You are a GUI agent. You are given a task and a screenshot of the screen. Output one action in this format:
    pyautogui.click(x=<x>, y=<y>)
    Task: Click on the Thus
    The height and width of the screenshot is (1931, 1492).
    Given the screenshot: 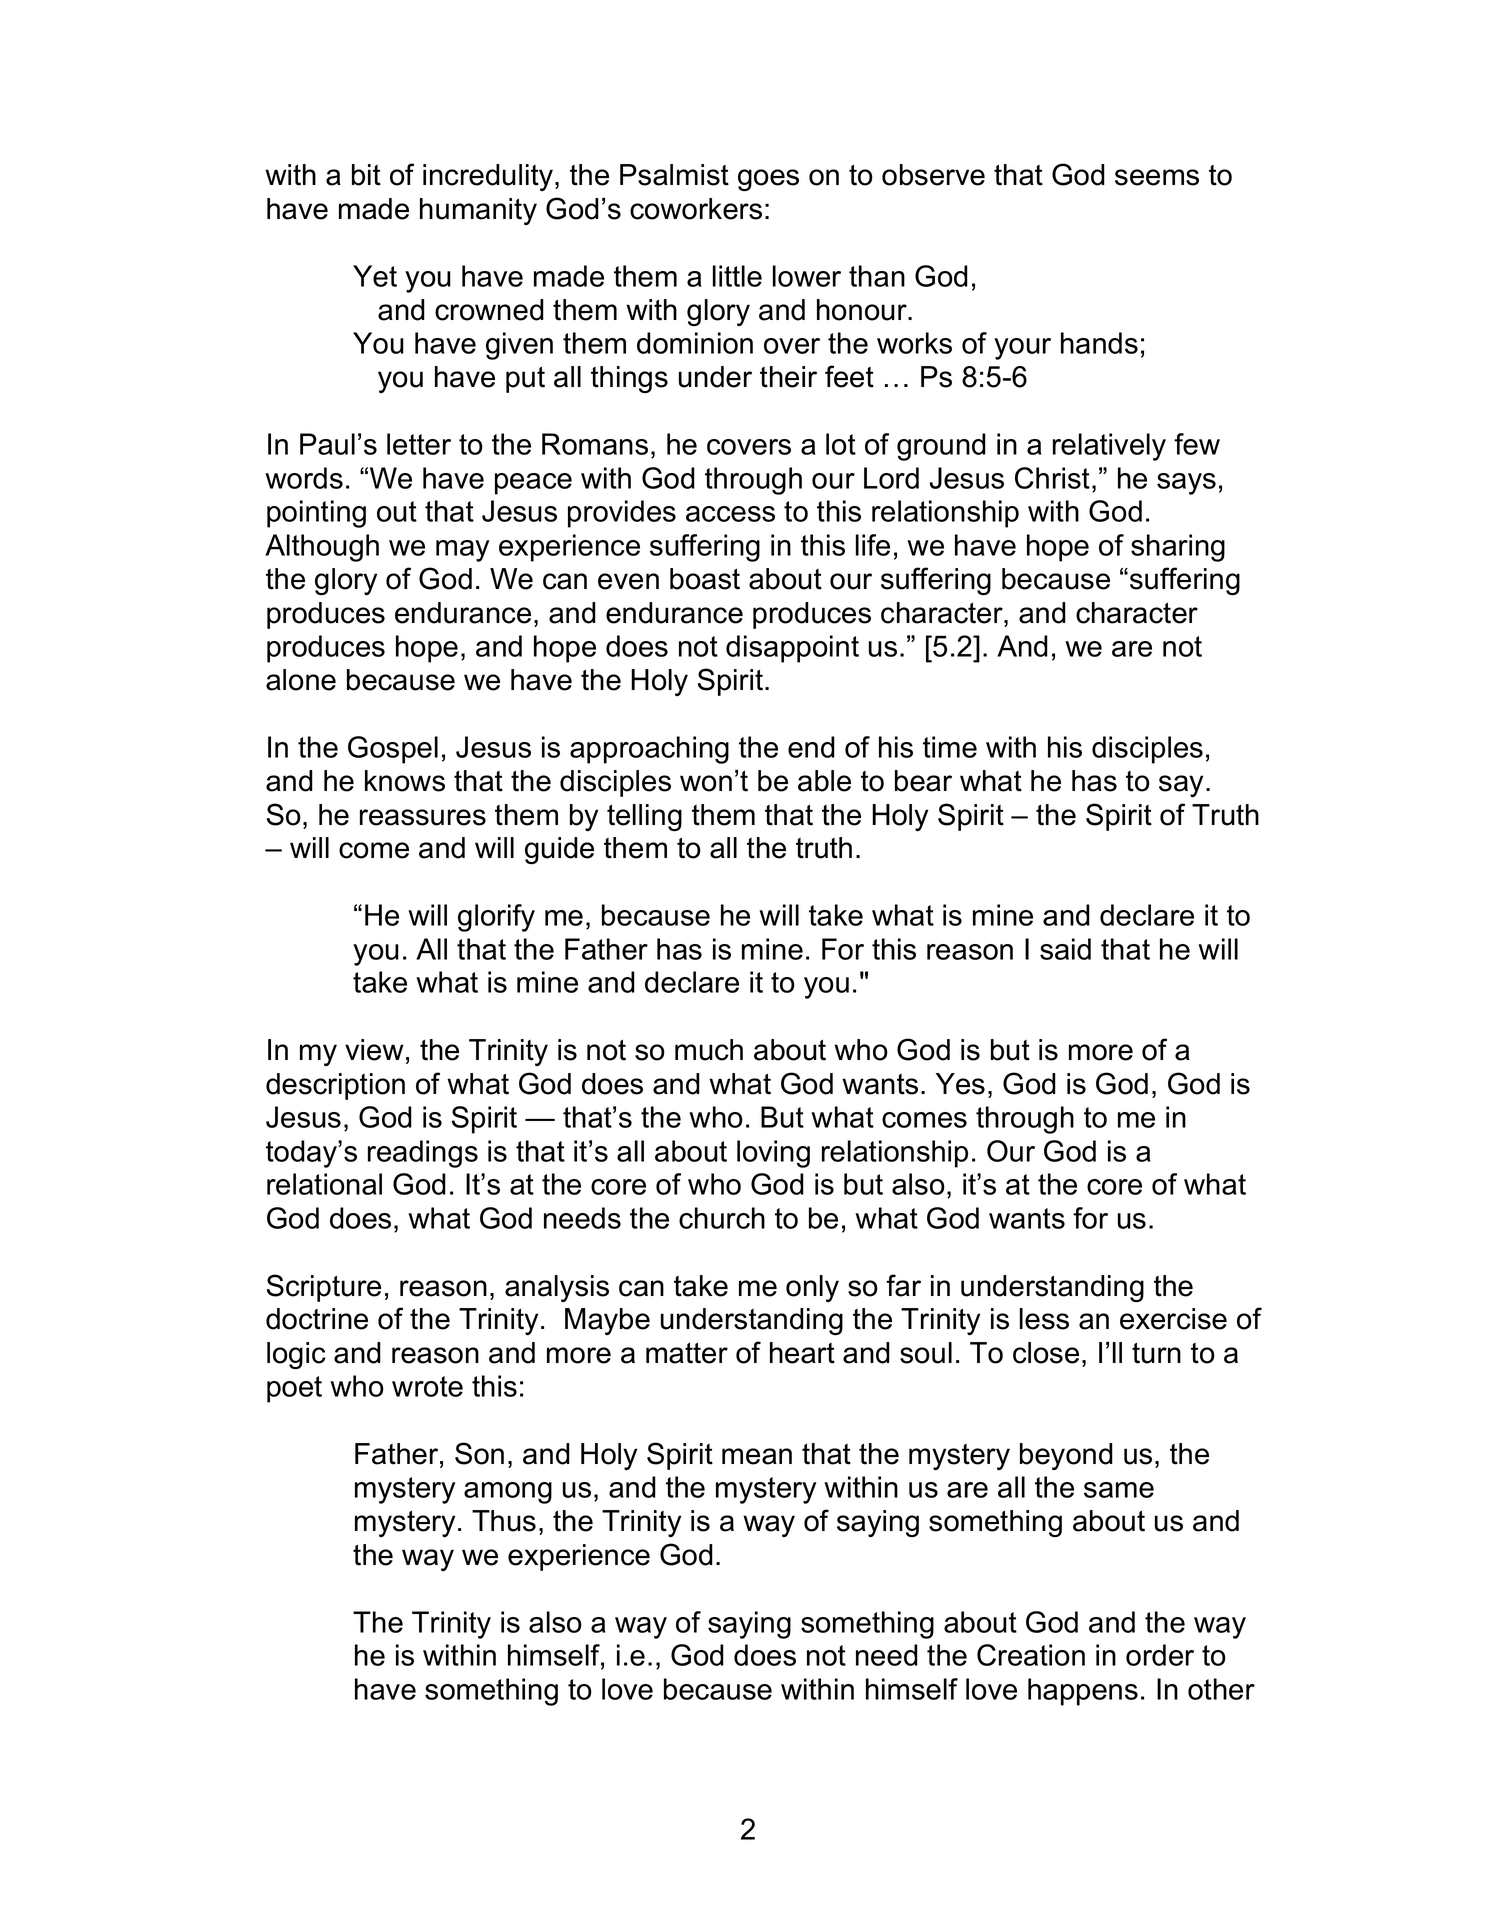 What is the action you would take?
    pyautogui.click(x=504, y=1521)
